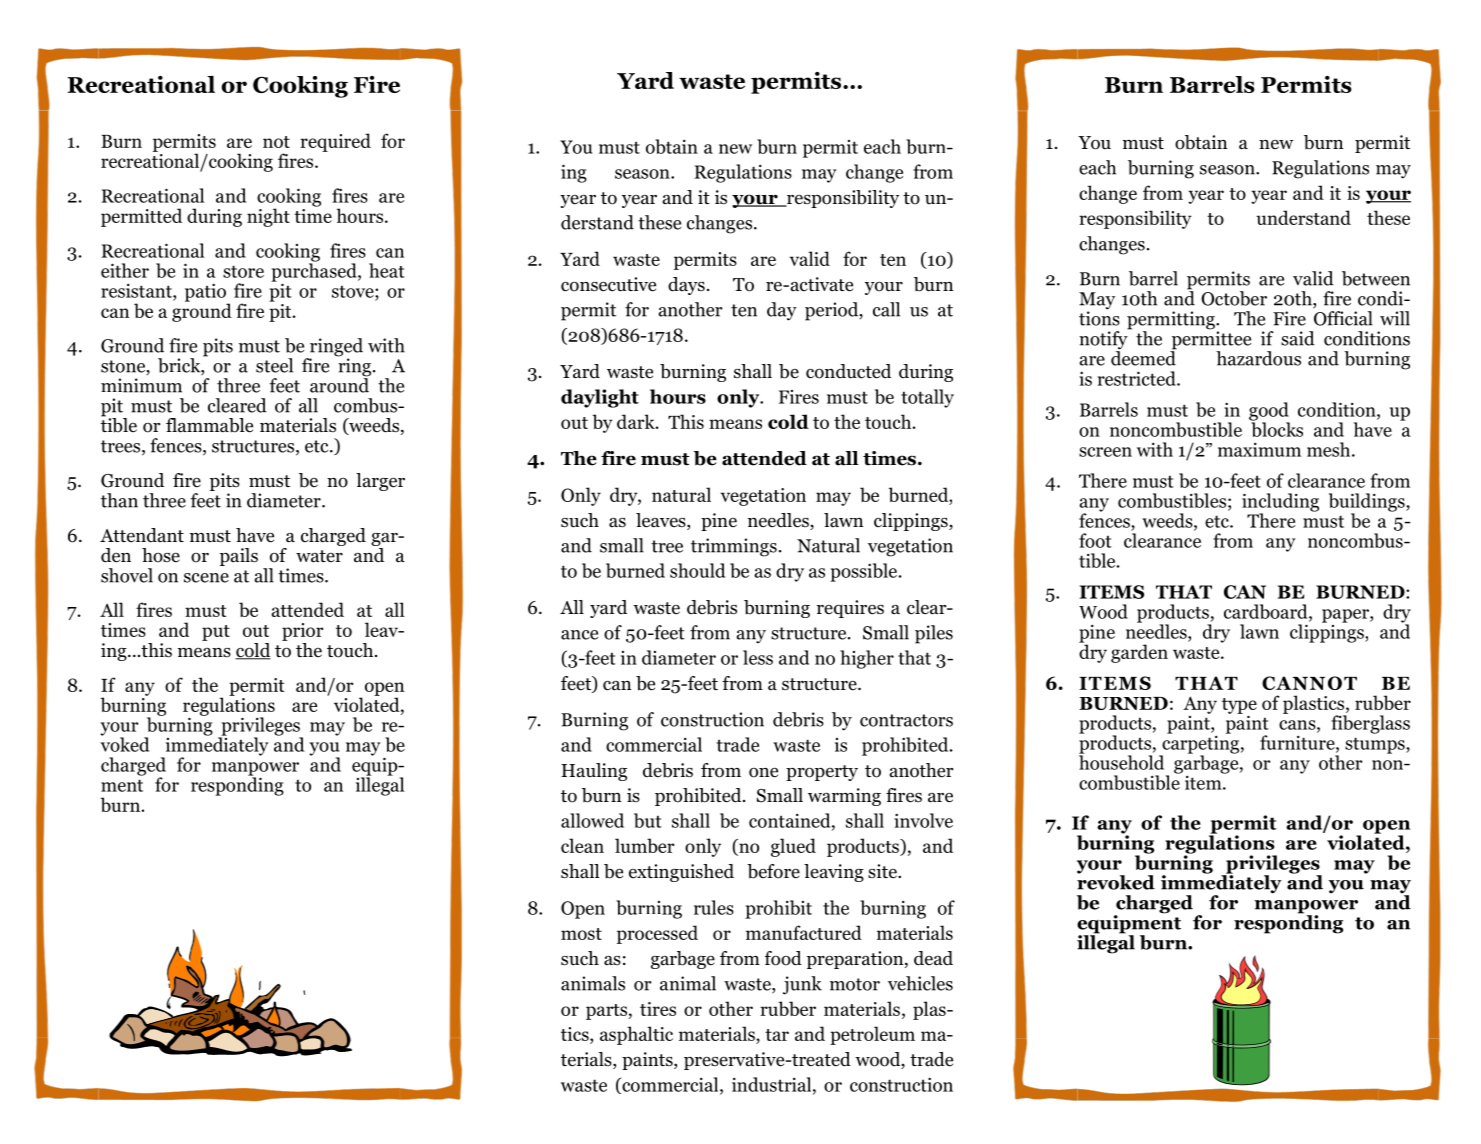 This screenshot has height=1144, width=1481. Describe the element at coordinates (686, 286) in the screenshot. I see `days` at that location.
